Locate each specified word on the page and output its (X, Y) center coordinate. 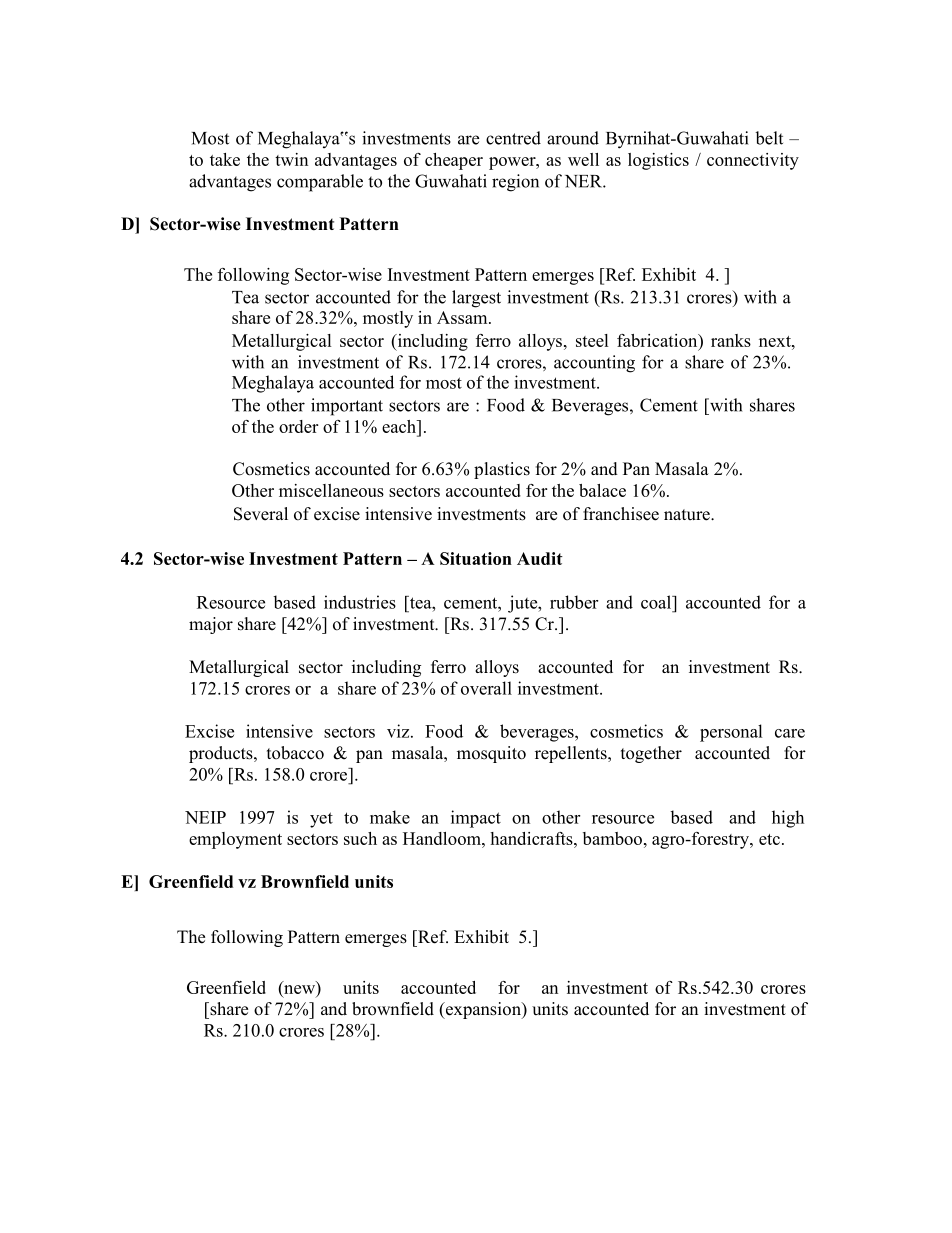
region (515, 183)
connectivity (753, 161)
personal (731, 733)
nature (688, 515)
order (298, 426)
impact (476, 819)
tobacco (295, 753)
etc (769, 839)
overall (486, 688)
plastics (502, 470)
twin (291, 159)
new (299, 989)
